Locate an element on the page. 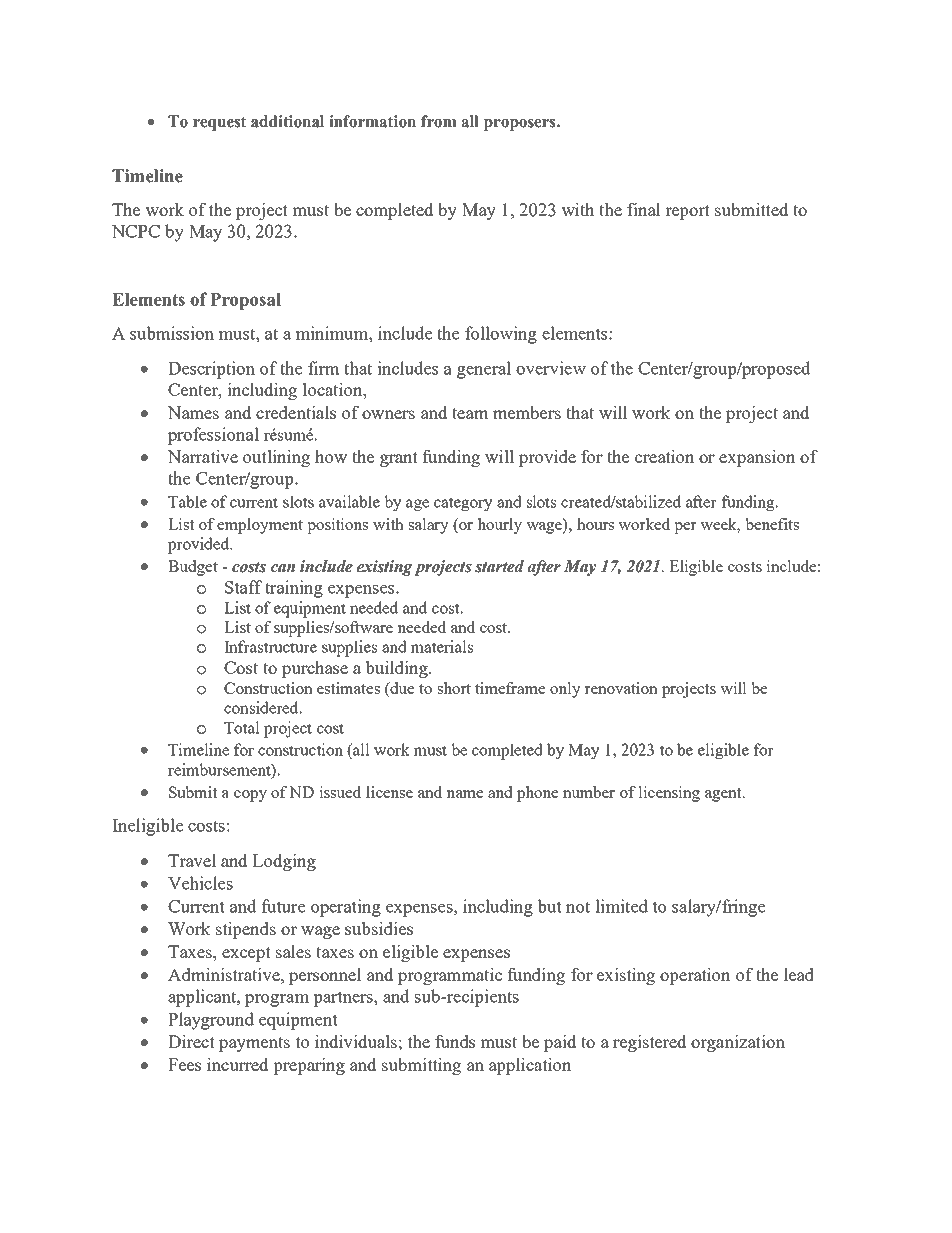 This document has height=1233, width=952. funds is located at coordinates (455, 1041).
